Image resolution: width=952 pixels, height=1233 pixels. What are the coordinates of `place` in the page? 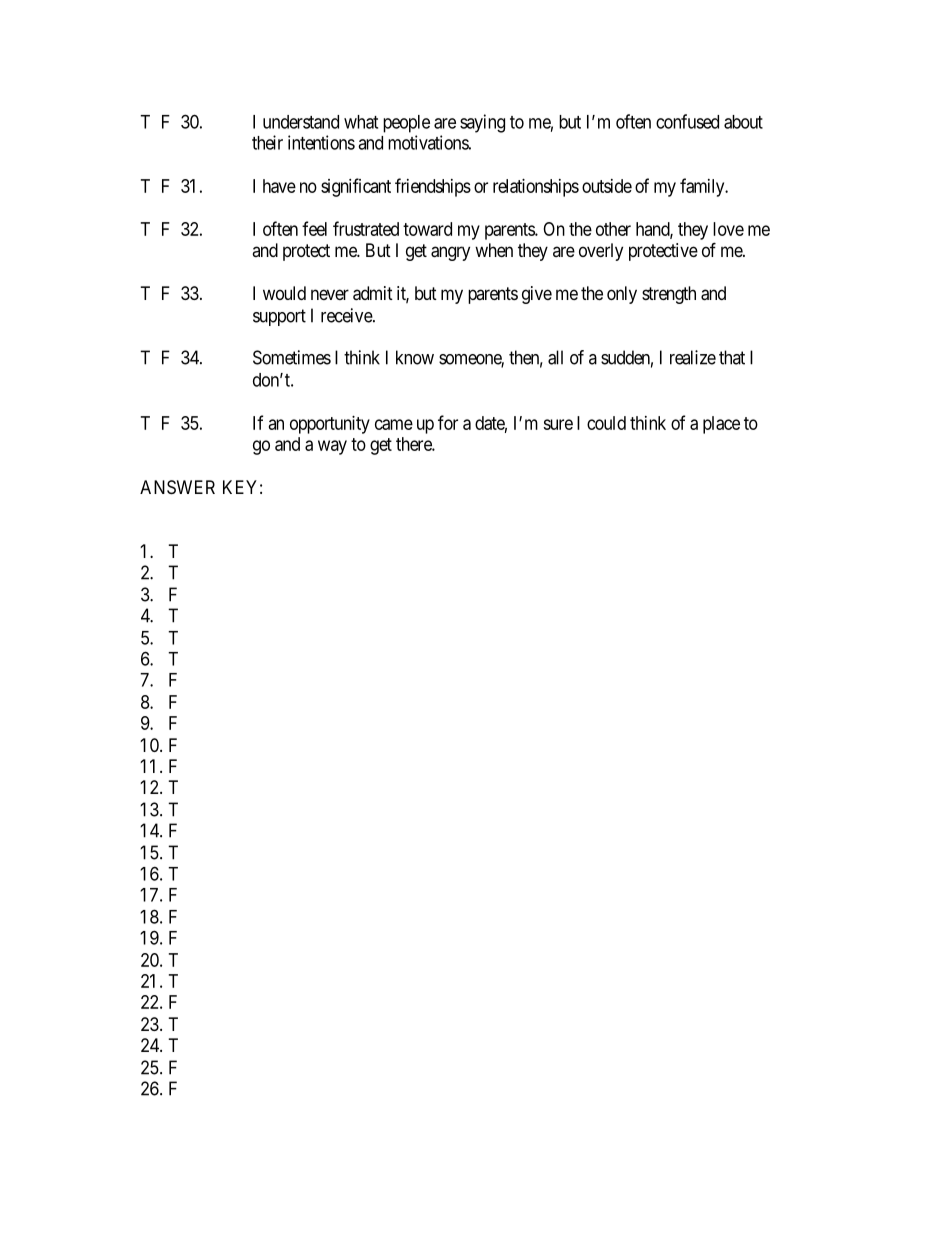 It's located at (721, 425).
